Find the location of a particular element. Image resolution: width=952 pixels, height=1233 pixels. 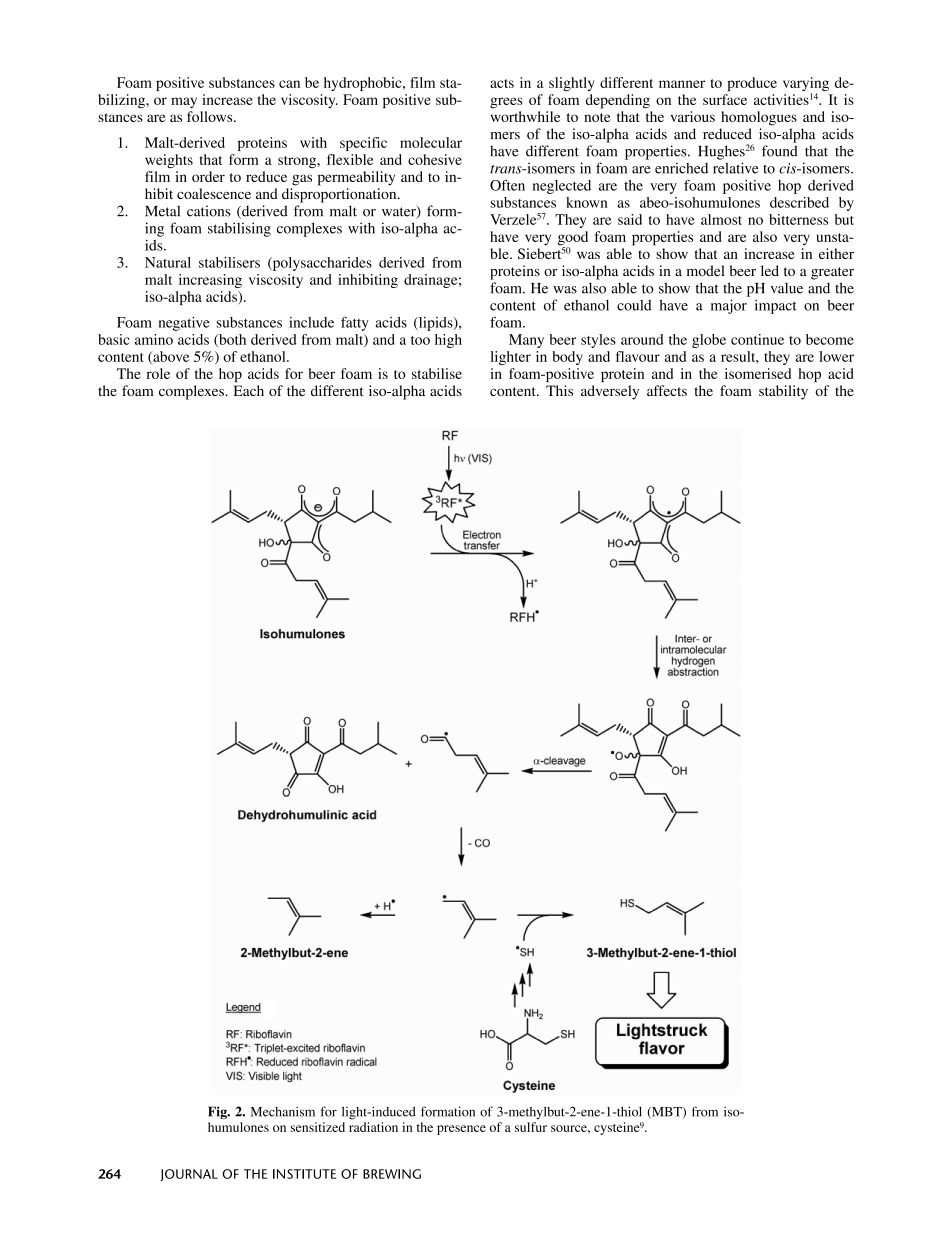

stability is located at coordinates (783, 392).
